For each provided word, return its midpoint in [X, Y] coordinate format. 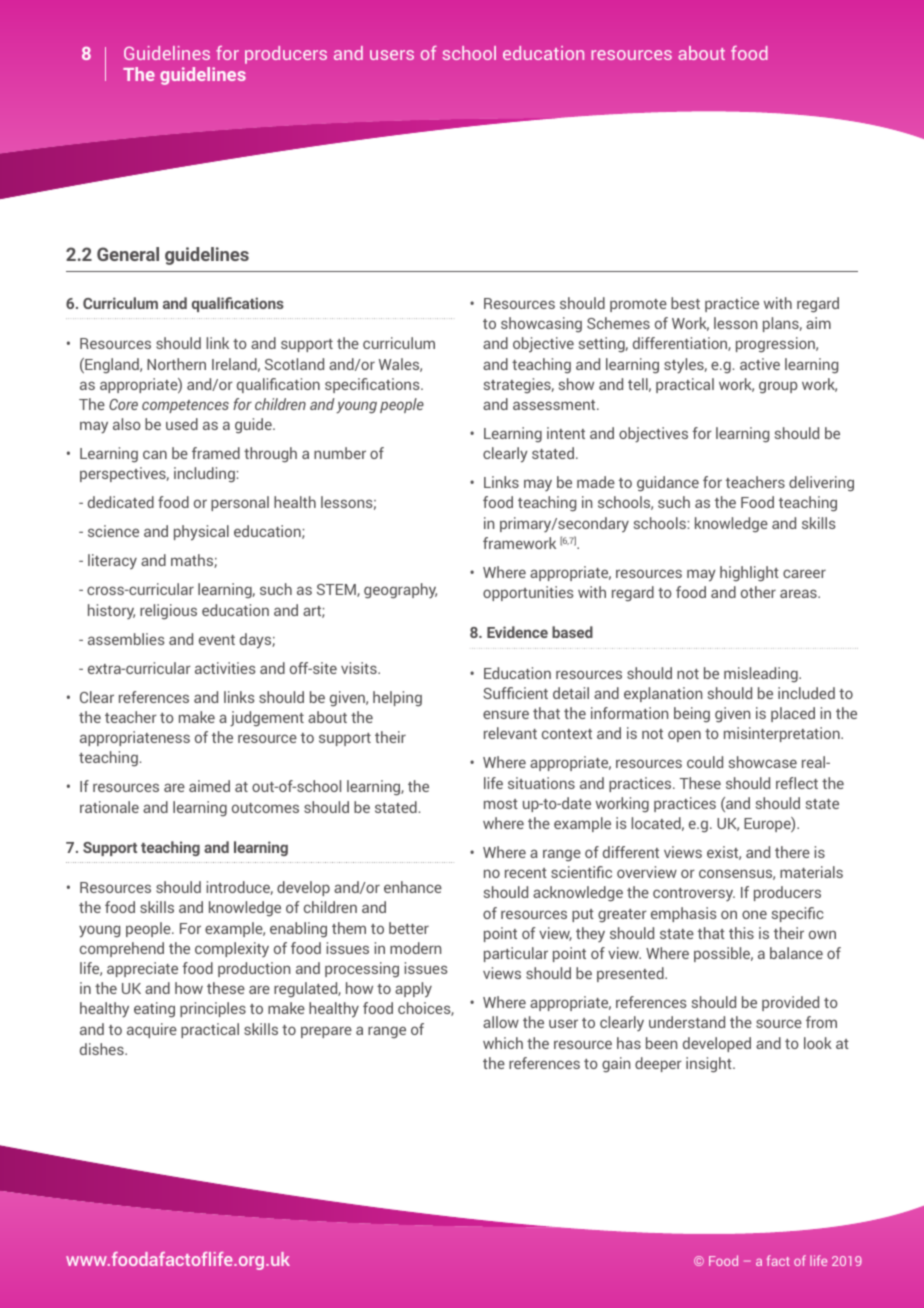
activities [225, 668]
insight [710, 1065]
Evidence [517, 632]
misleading [762, 674]
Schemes [618, 323]
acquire [152, 1030]
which [503, 1043]
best [685, 303]
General [128, 254]
